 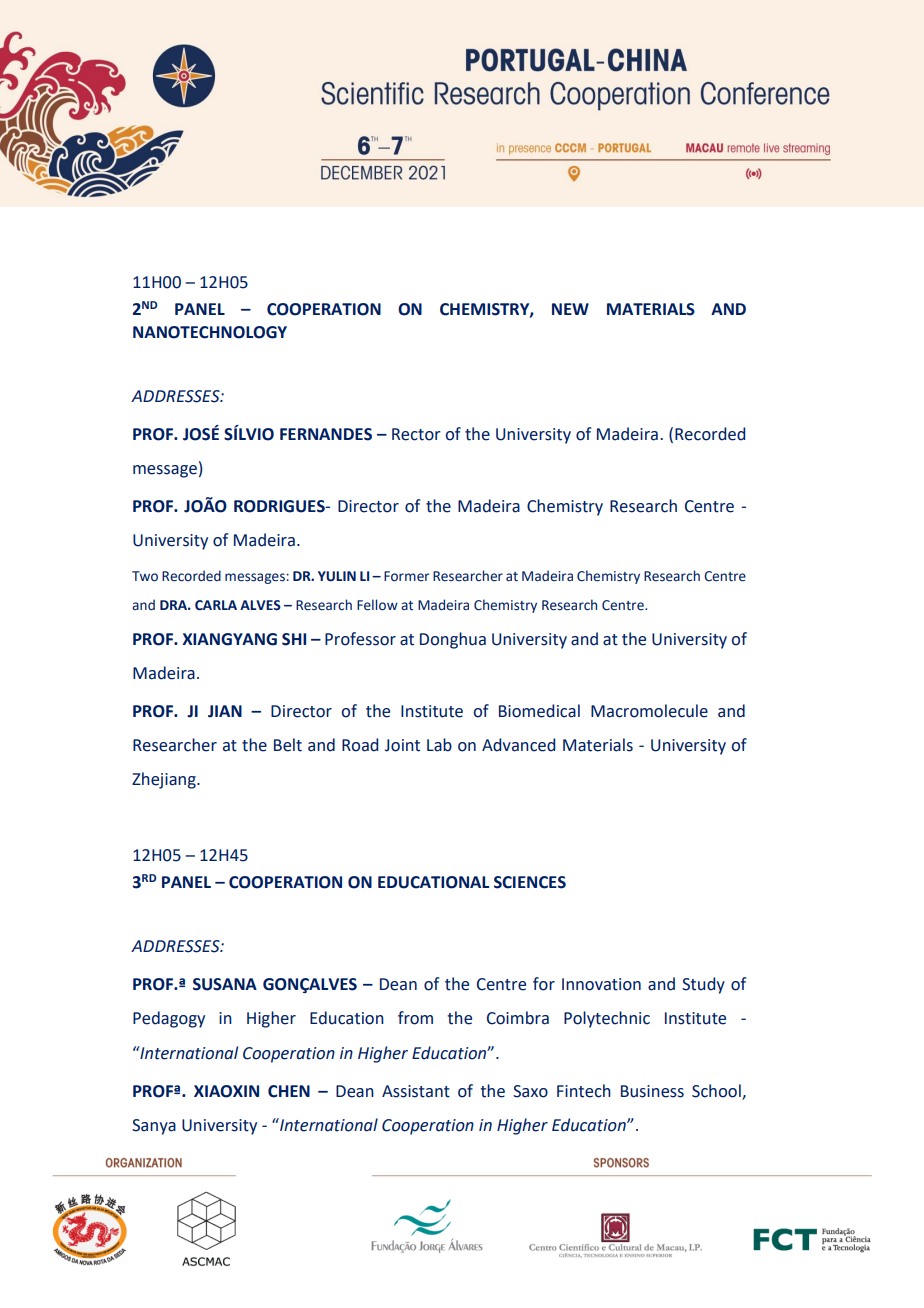 I want to click on FERNANDES, so click(x=326, y=434).
